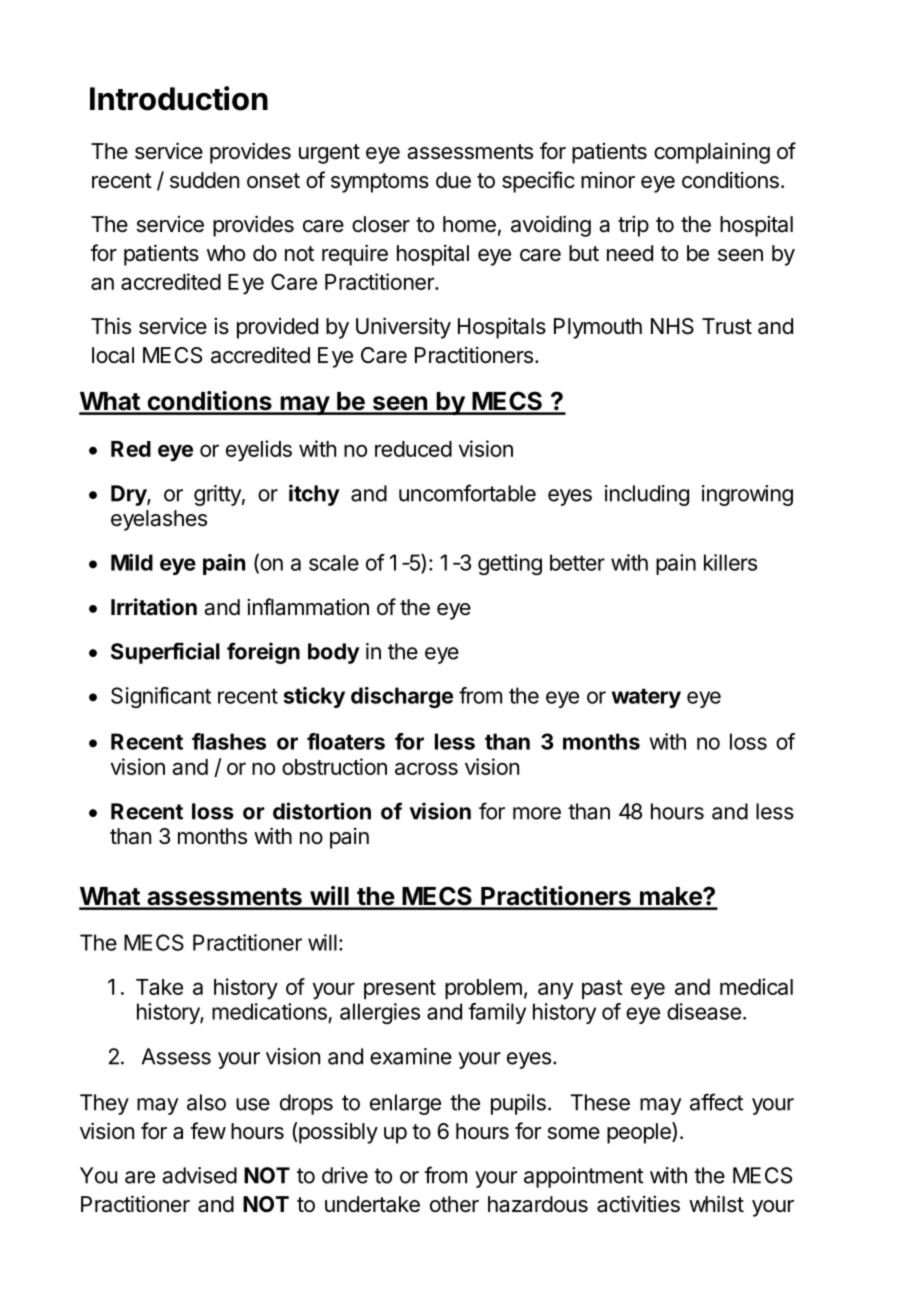  I want to click on complaining, so click(712, 153).
